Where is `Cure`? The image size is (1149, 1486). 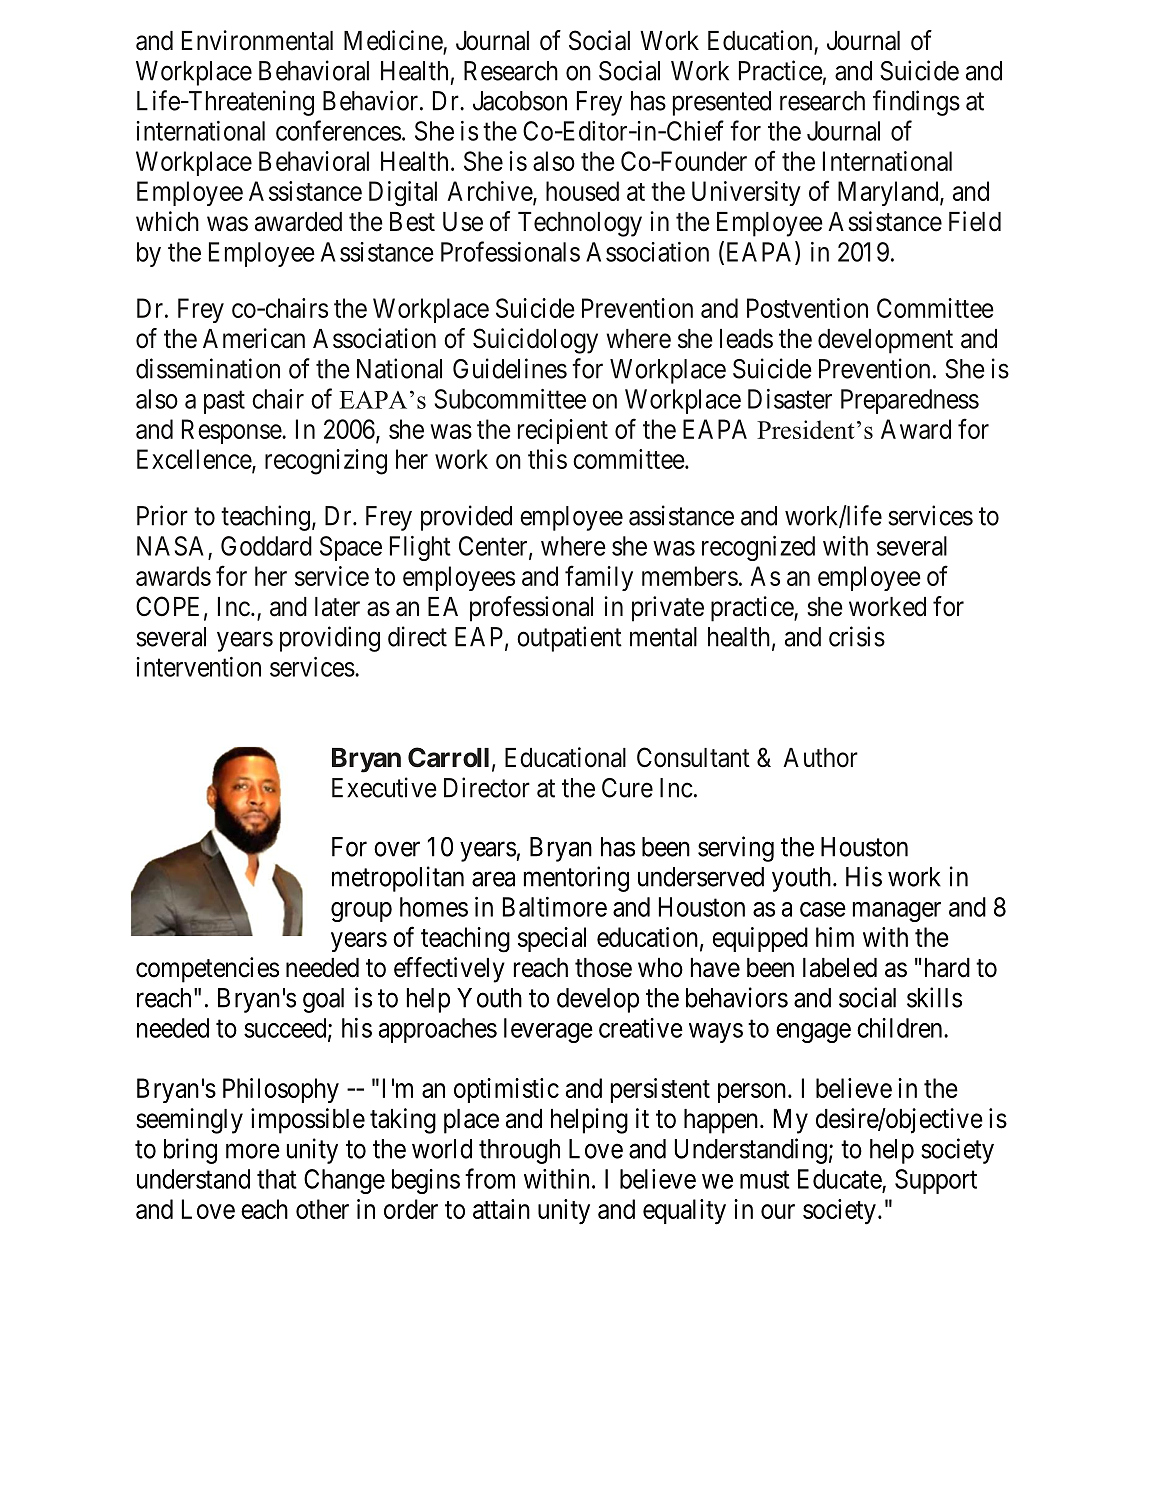
Cure is located at coordinates (627, 788).
